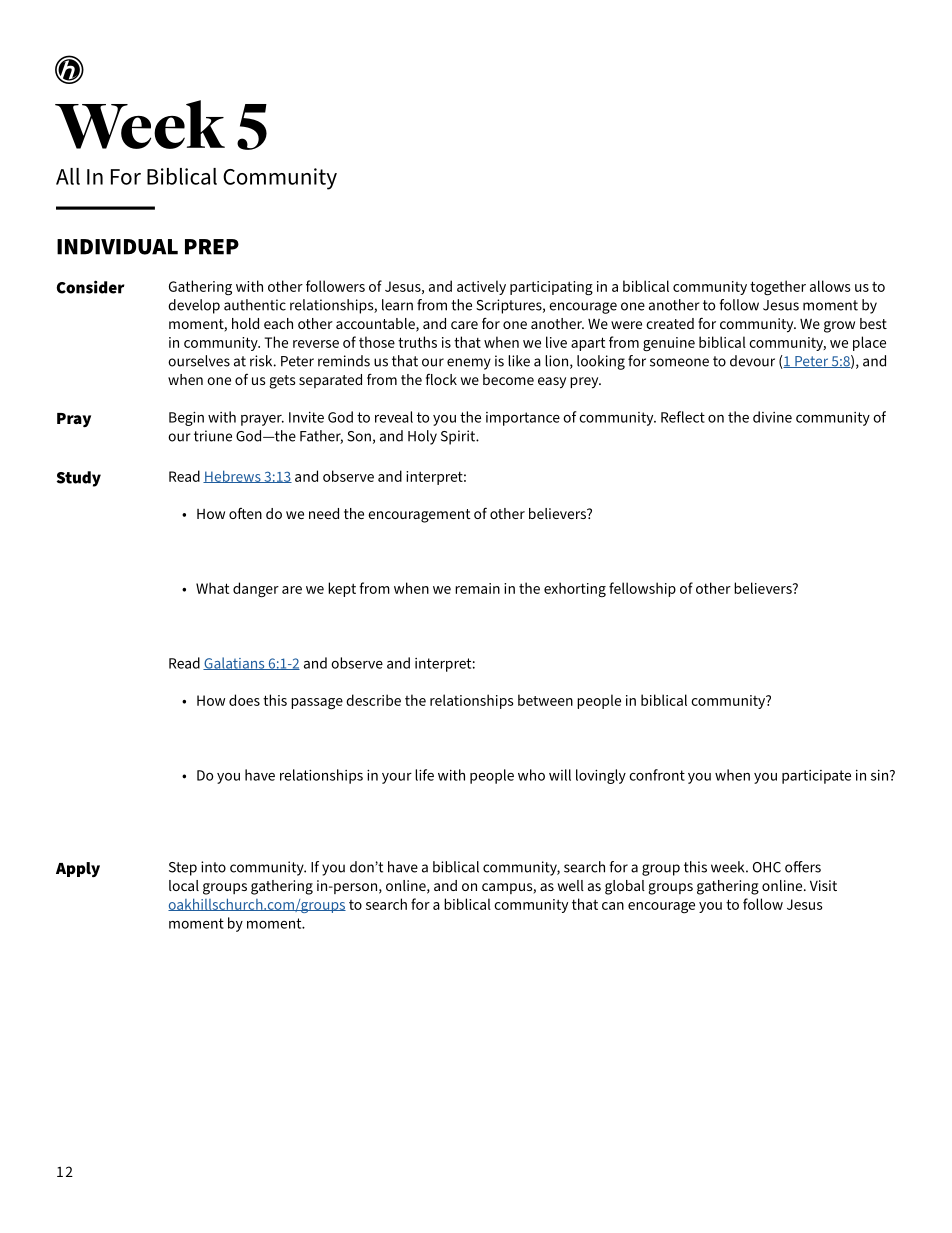  Describe the element at coordinates (212, 247) in the document. I see `PREP` at that location.
